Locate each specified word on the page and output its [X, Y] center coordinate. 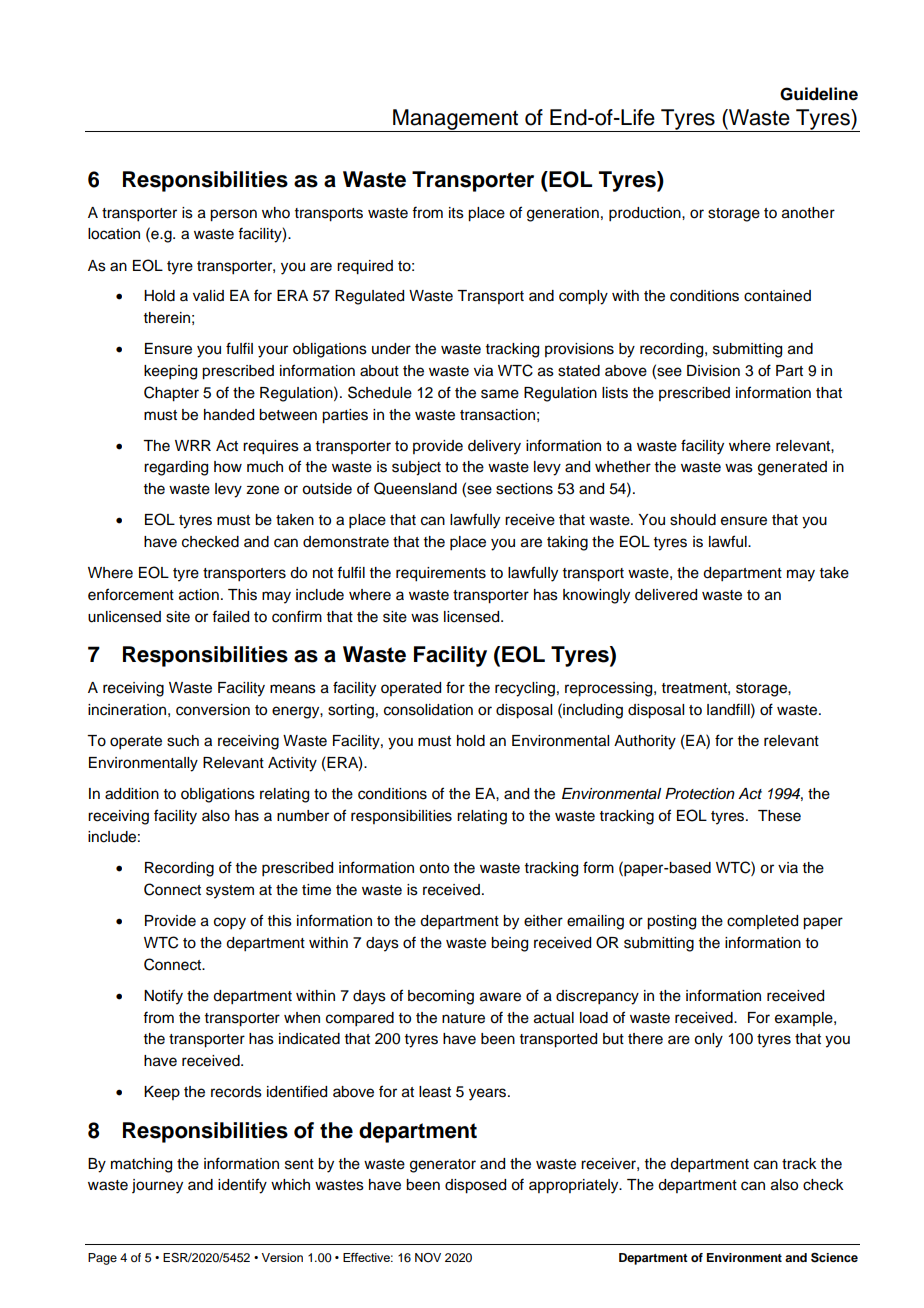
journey [157, 1186]
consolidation [428, 710]
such [183, 741]
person [233, 215]
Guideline [819, 94]
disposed [475, 1186]
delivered [666, 595]
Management [456, 120]
